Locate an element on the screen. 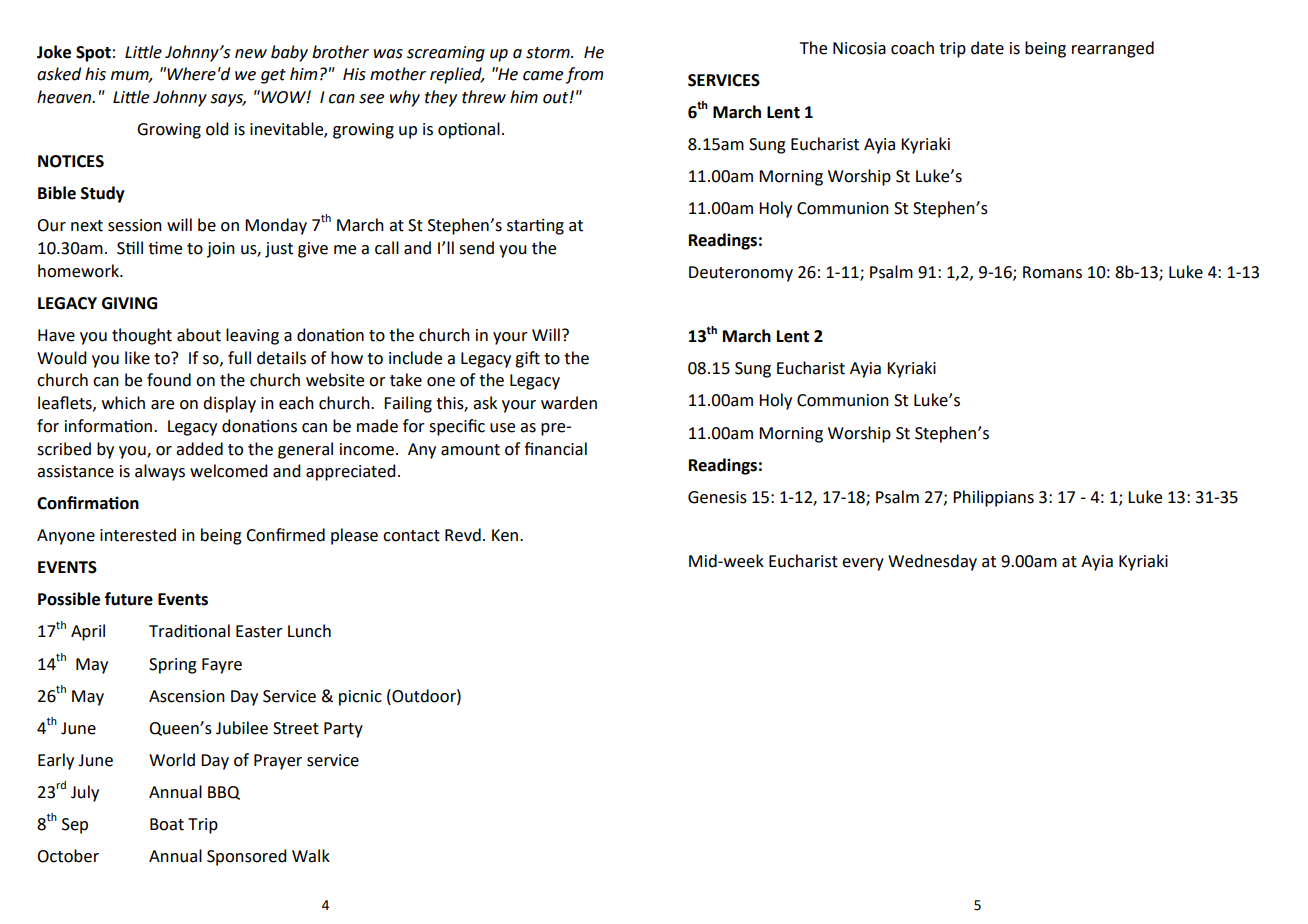  time is located at coordinates (165, 248).
